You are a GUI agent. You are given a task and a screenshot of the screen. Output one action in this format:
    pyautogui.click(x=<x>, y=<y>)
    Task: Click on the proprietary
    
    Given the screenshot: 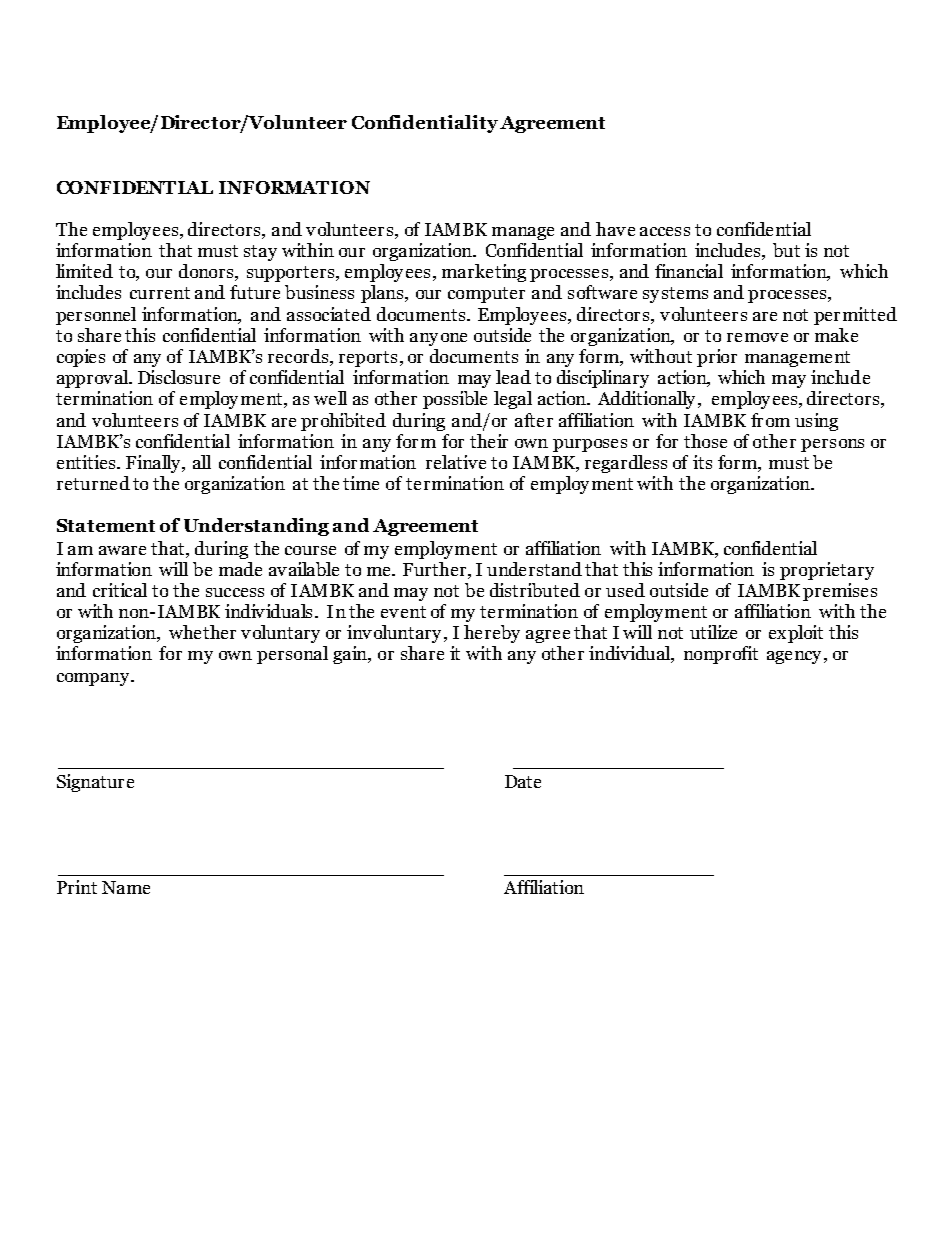 What is the action you would take?
    pyautogui.click(x=827, y=571)
